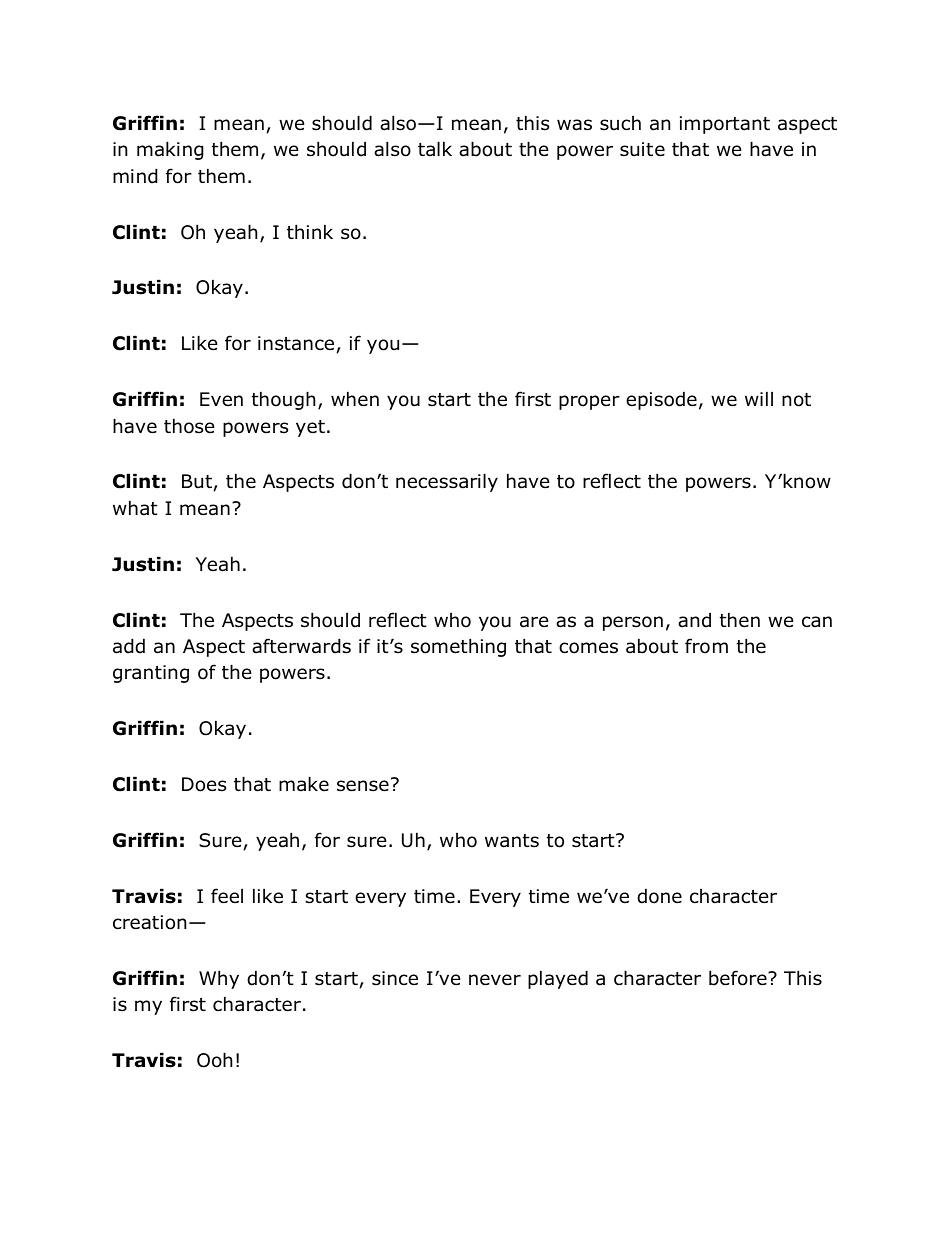  What do you see at coordinates (659, 896) in the image?
I see `done` at bounding box center [659, 896].
